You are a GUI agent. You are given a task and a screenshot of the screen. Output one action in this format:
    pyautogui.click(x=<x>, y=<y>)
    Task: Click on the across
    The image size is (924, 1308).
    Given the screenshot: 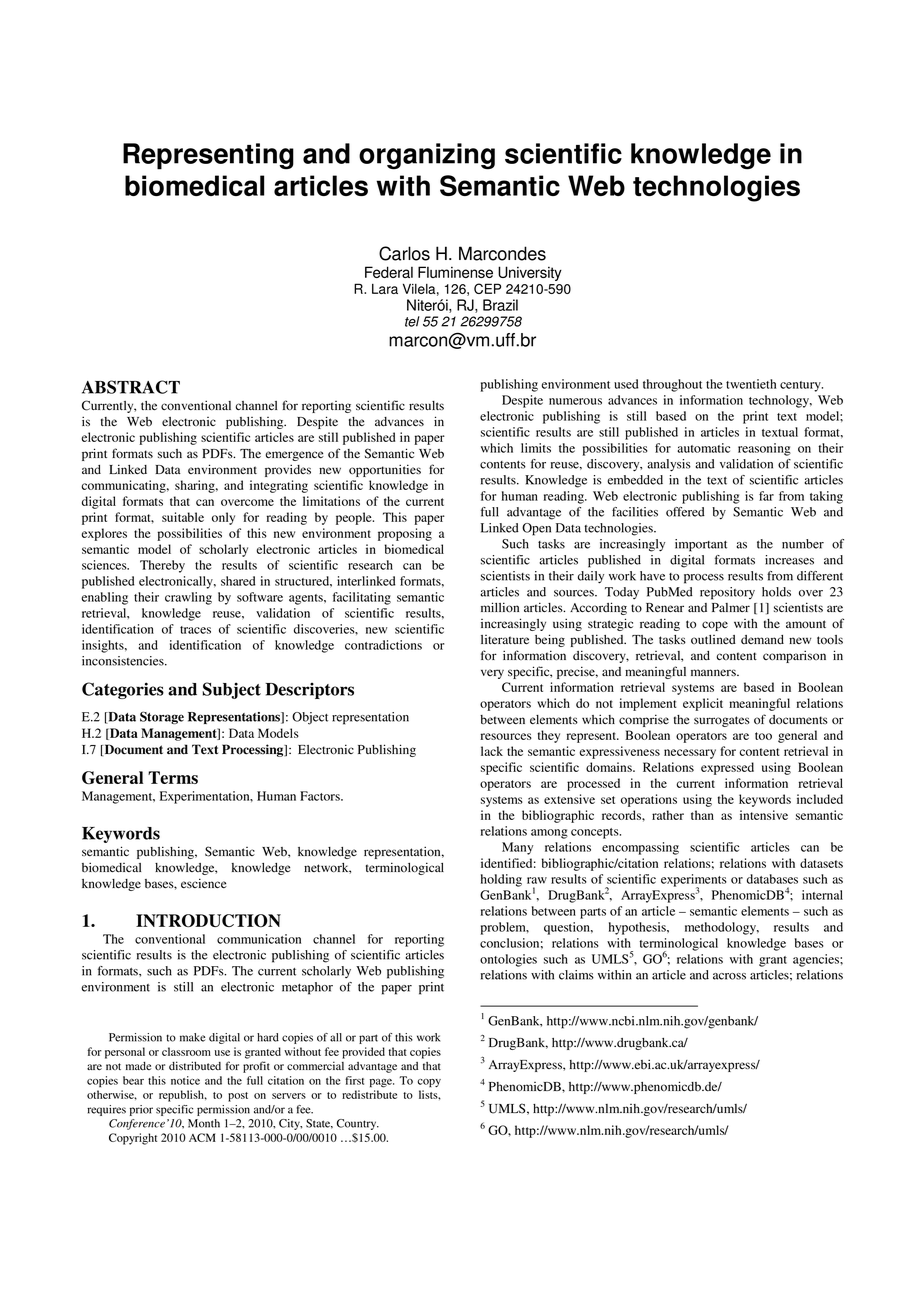 What is the action you would take?
    pyautogui.click(x=729, y=976)
